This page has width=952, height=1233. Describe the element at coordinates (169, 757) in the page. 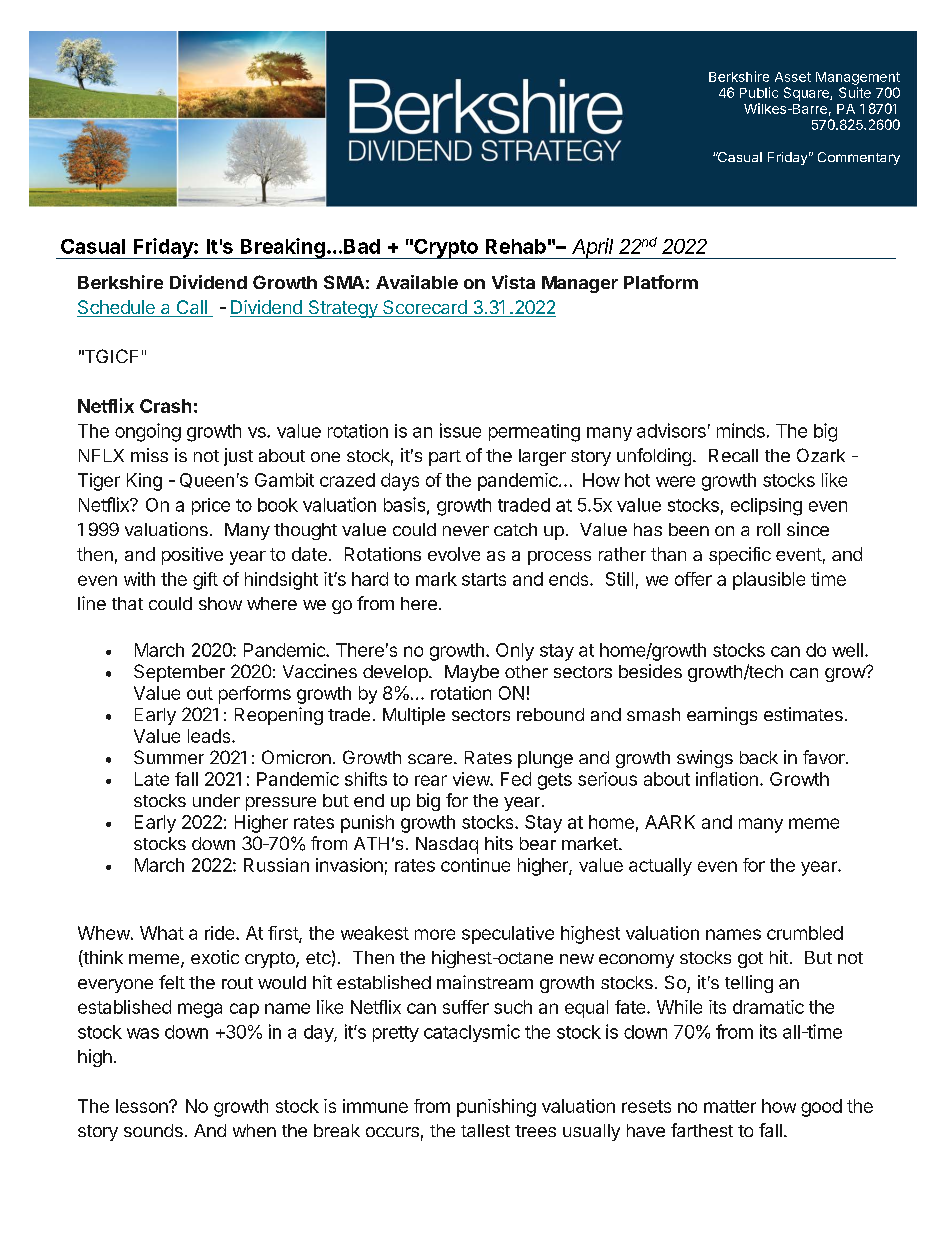

I see `Summer` at that location.
